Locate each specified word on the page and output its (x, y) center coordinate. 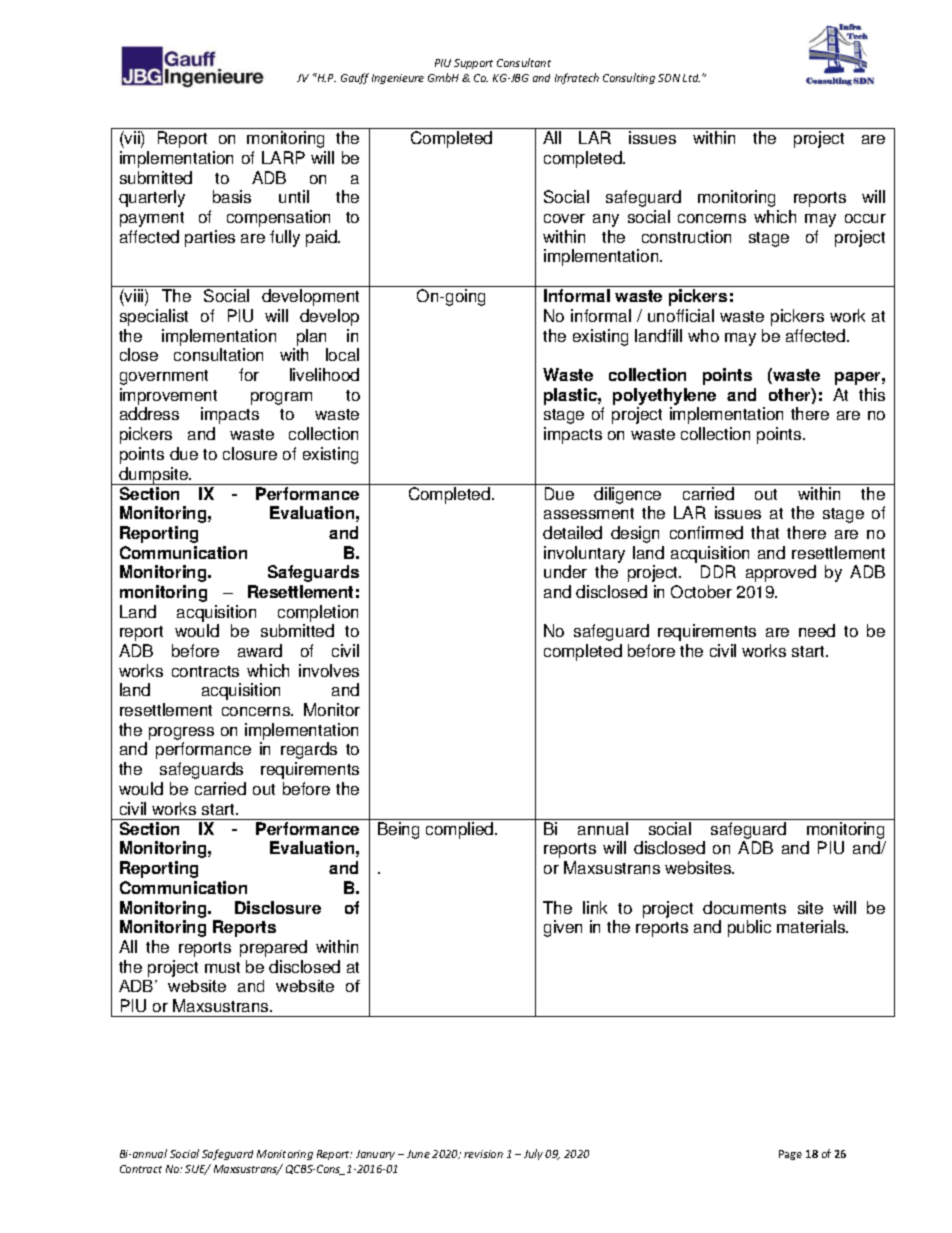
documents (744, 907)
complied (461, 830)
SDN (669, 78)
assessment (589, 513)
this (872, 394)
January (375, 1155)
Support (473, 64)
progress (181, 735)
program (281, 398)
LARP (283, 157)
